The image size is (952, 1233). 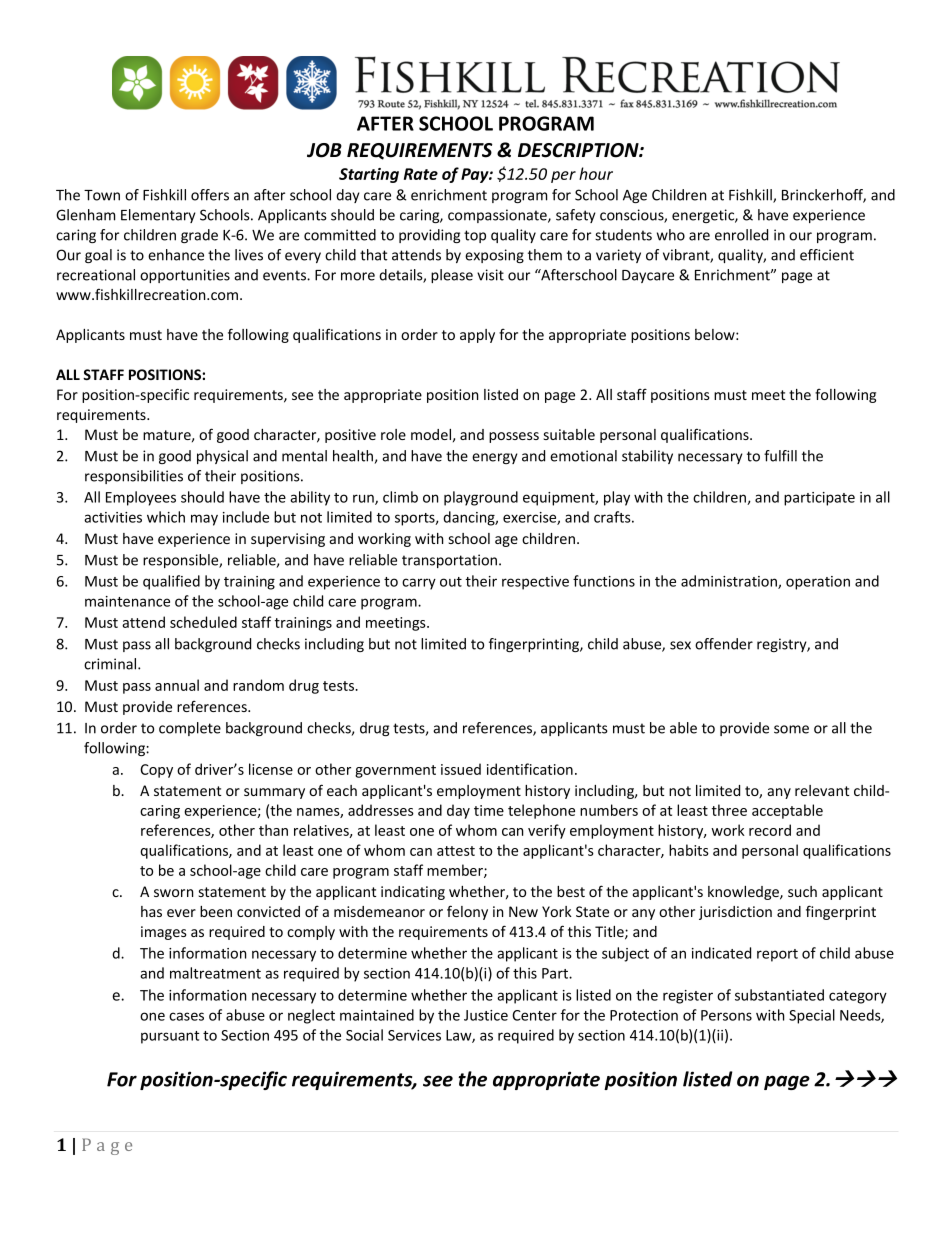 I want to click on physical, so click(x=222, y=457).
